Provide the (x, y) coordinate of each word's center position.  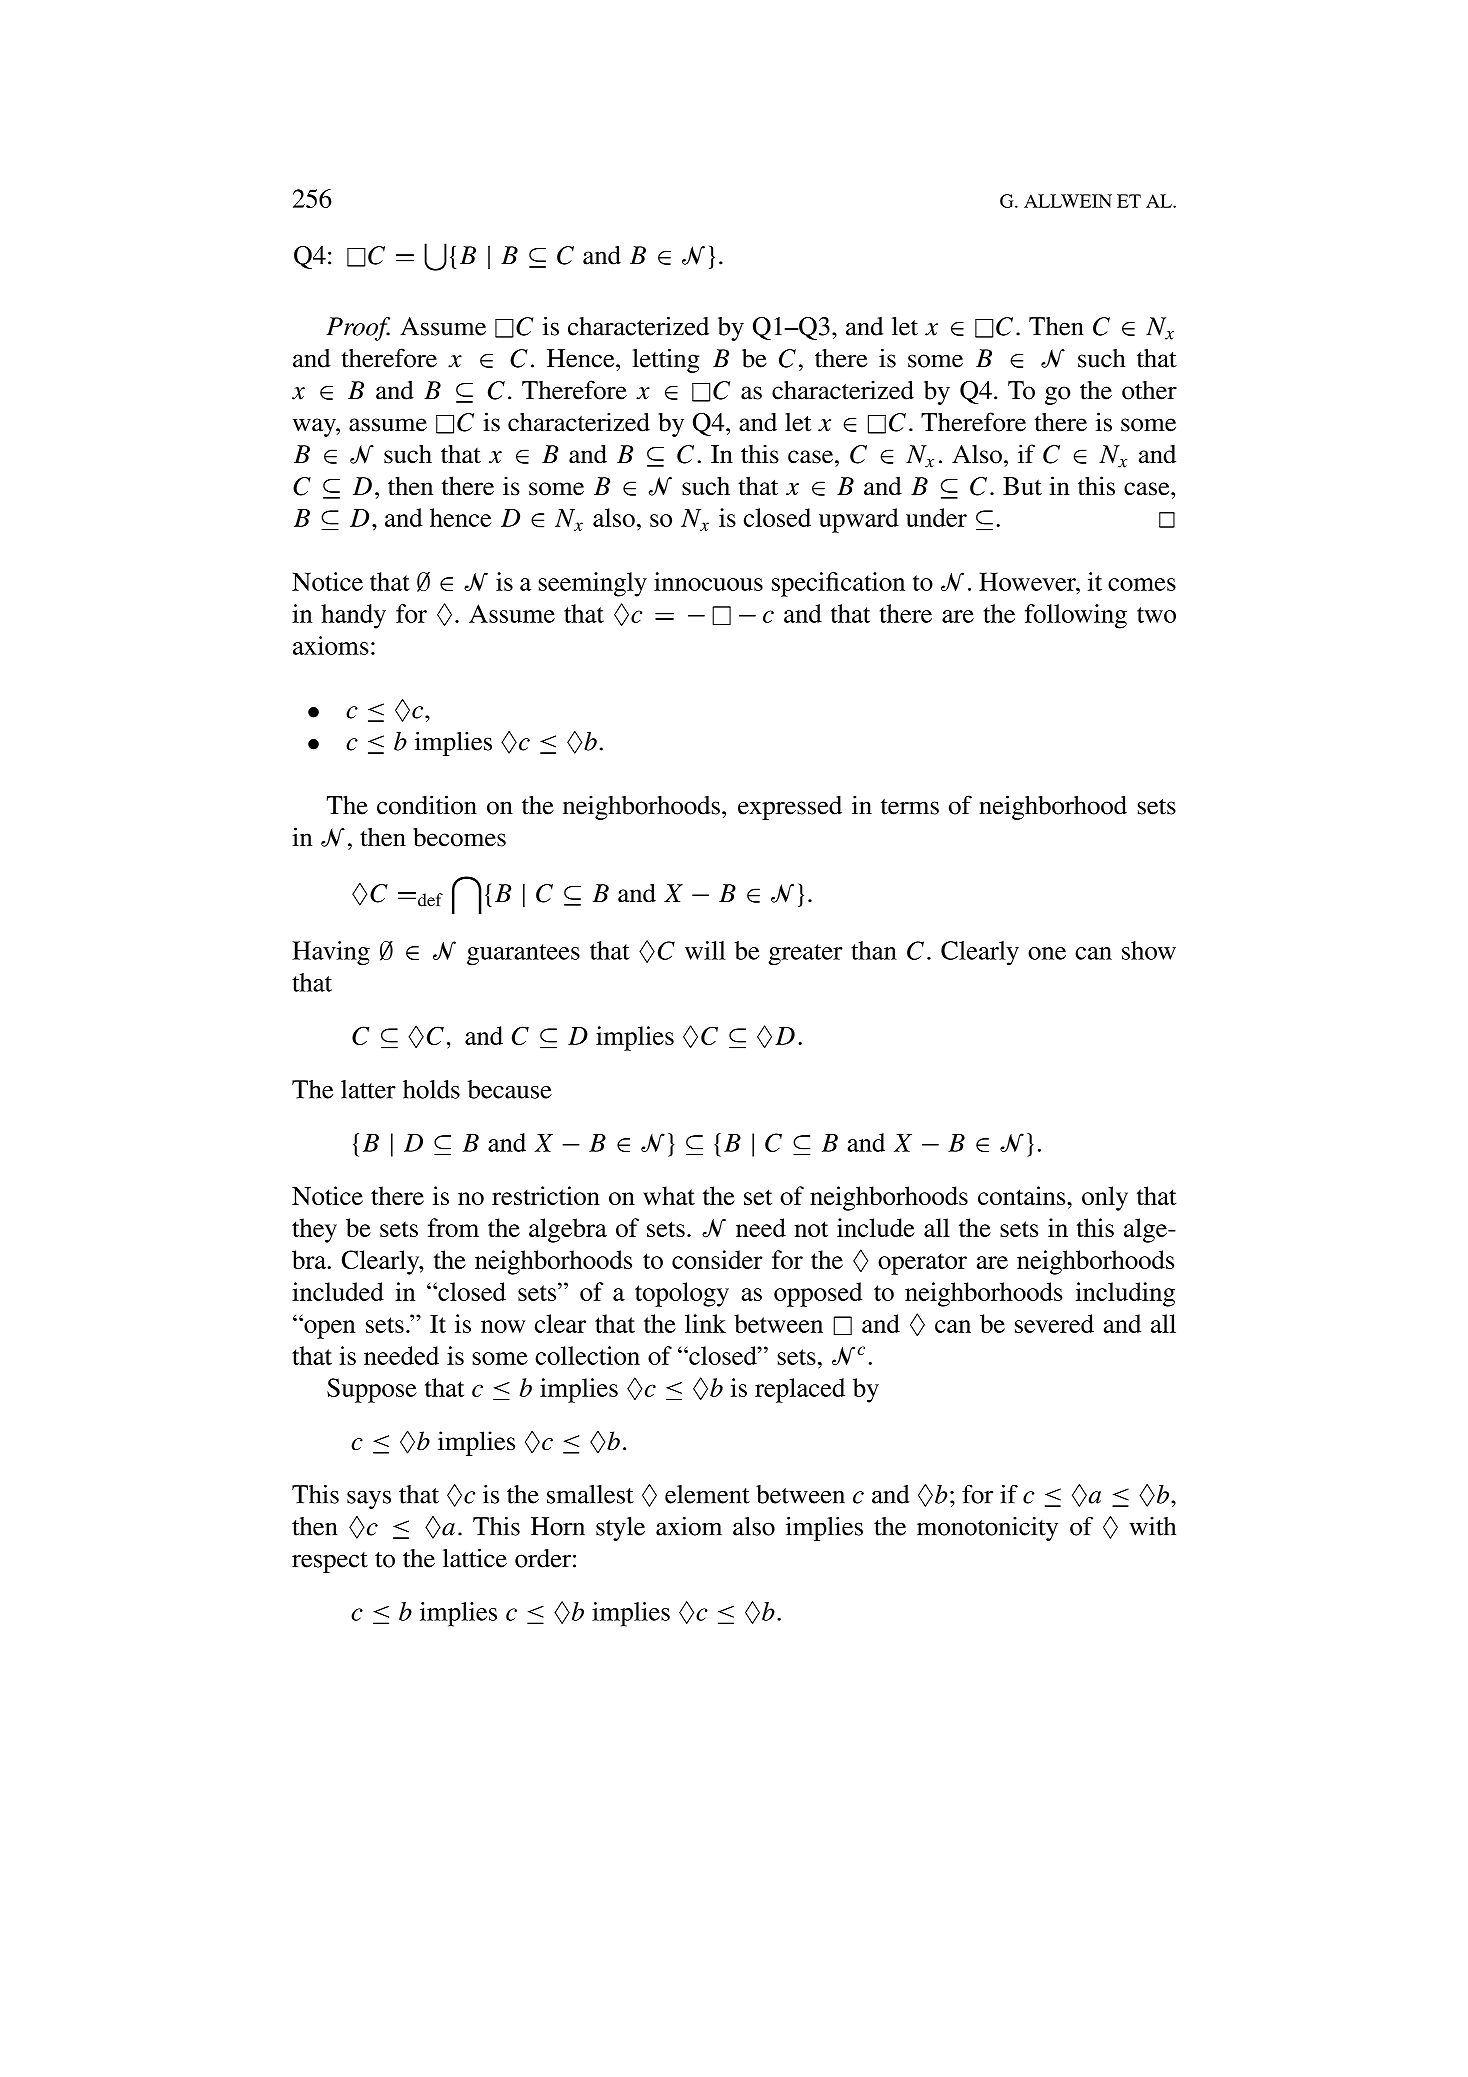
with (1152, 1526)
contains (1023, 1195)
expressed (790, 808)
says (369, 1500)
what (669, 1195)
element (707, 1494)
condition (427, 805)
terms (910, 807)
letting (666, 360)
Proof (358, 329)
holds (431, 1089)
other (1149, 390)
